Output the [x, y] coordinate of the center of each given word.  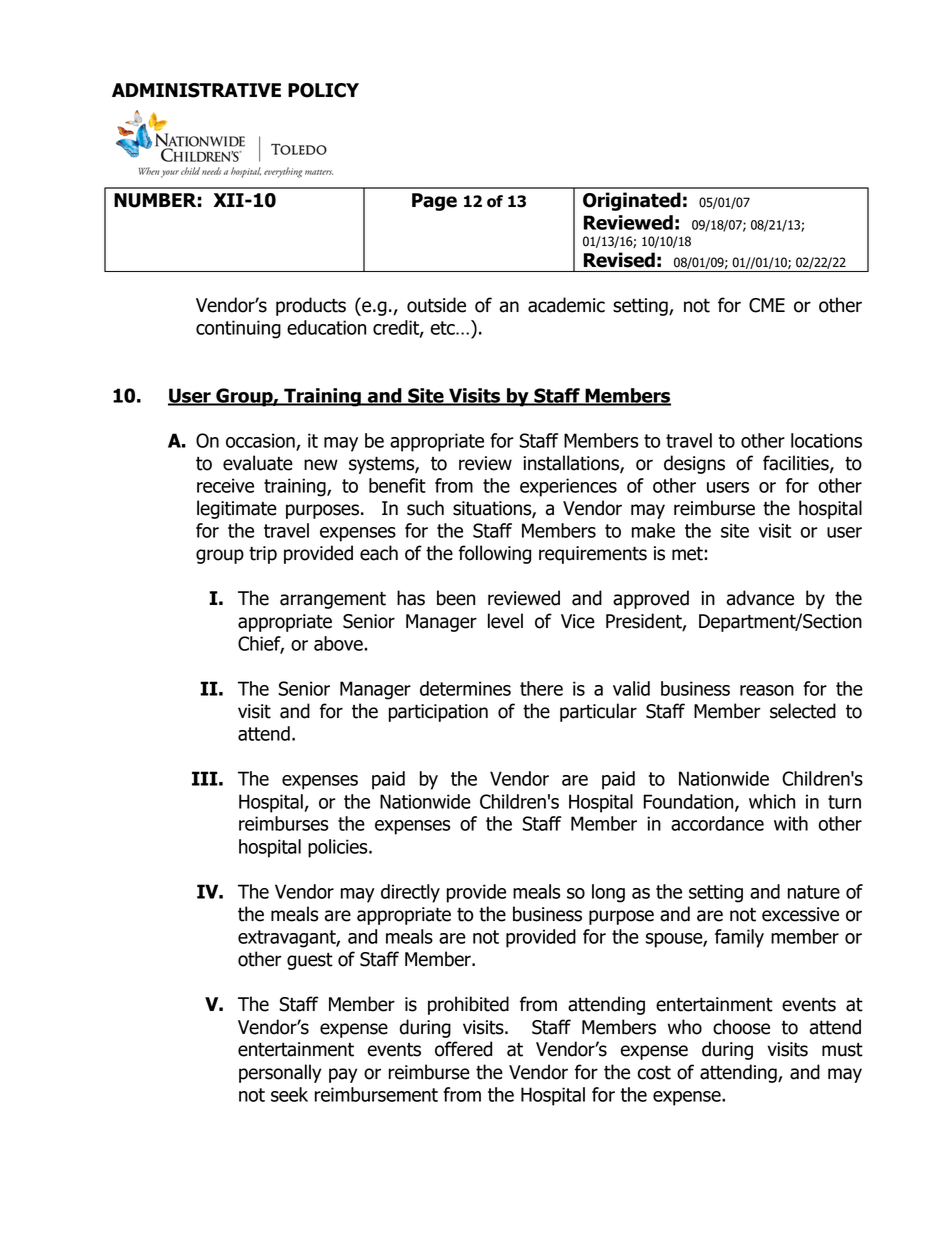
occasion [261, 441]
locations [826, 440]
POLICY [323, 90]
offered [463, 1049]
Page [434, 202]
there [541, 688]
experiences [568, 487]
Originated [632, 201]
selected [803, 711]
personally [280, 1073]
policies [339, 848]
